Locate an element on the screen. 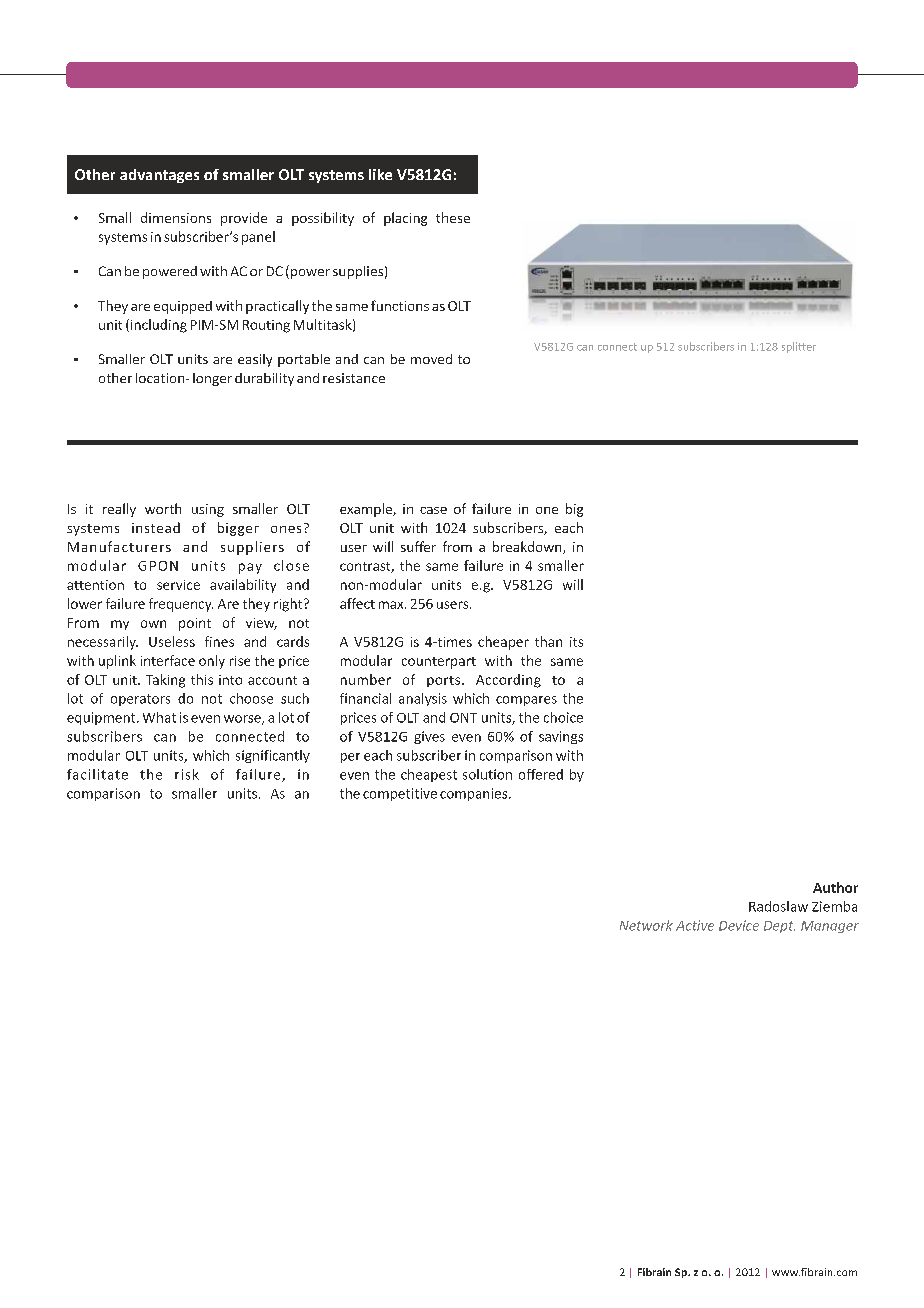 This screenshot has height=1308, width=924. functions is located at coordinates (400, 305).
